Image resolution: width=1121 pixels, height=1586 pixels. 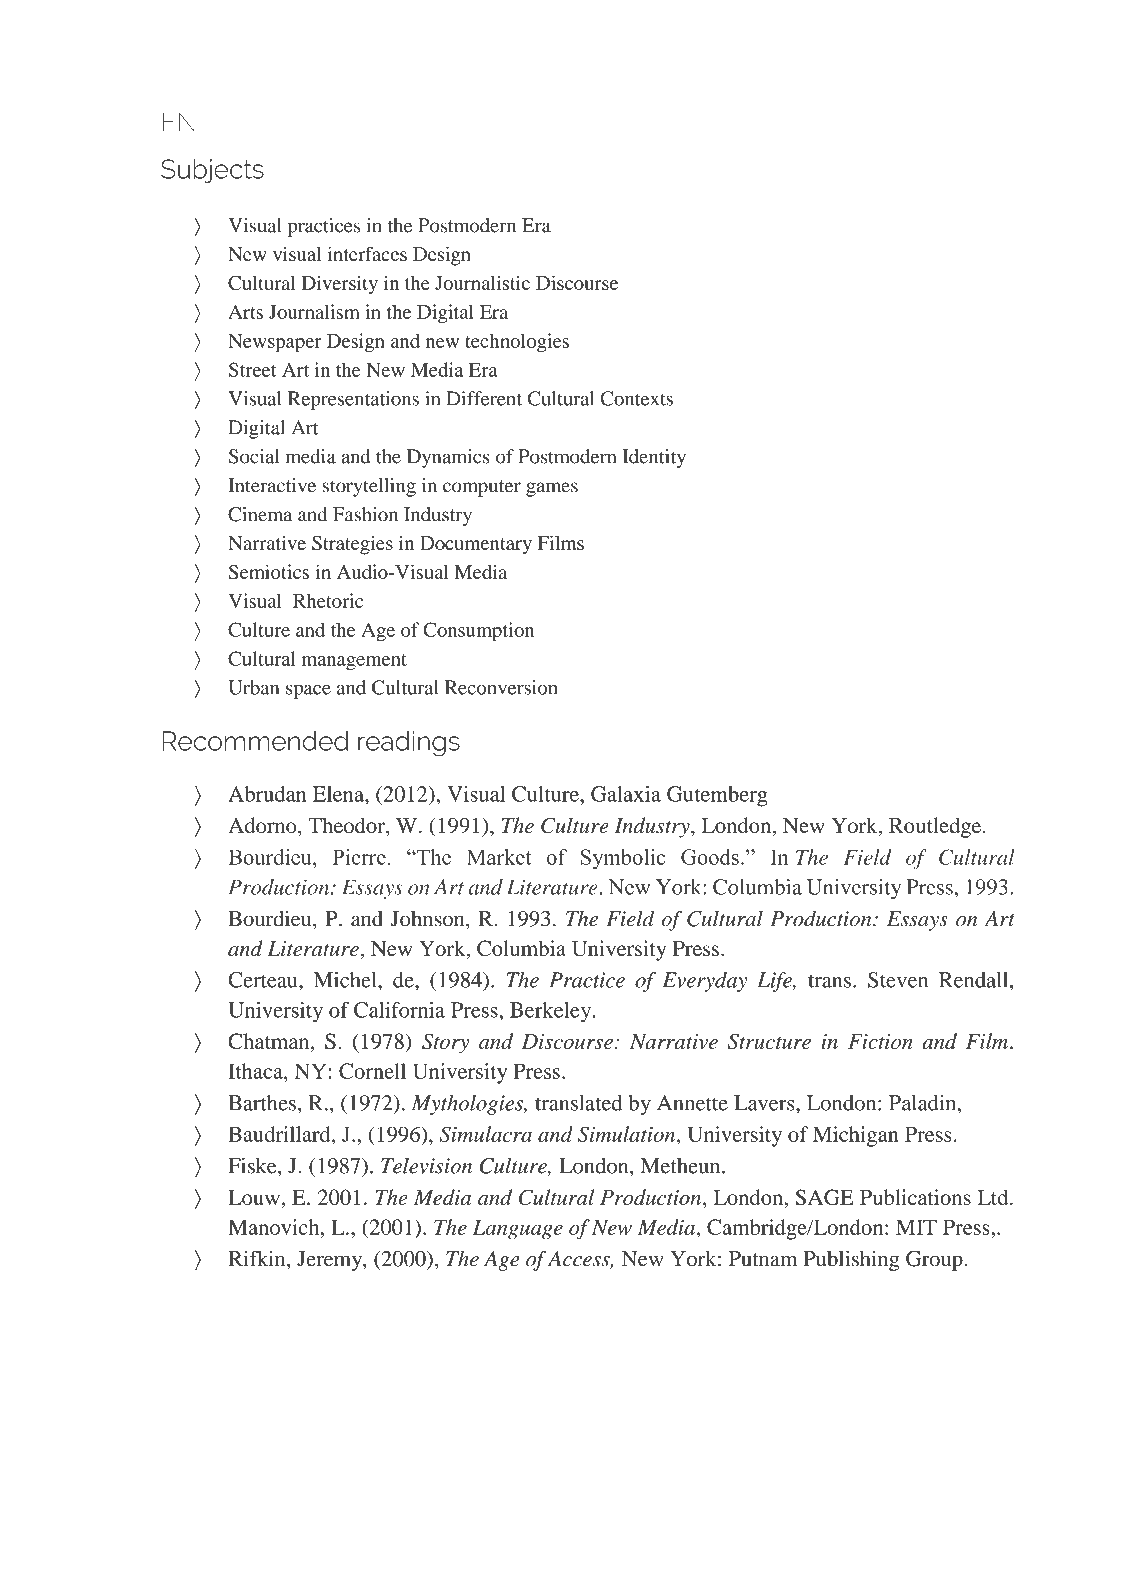 I want to click on Journalistic, so click(x=482, y=282).
